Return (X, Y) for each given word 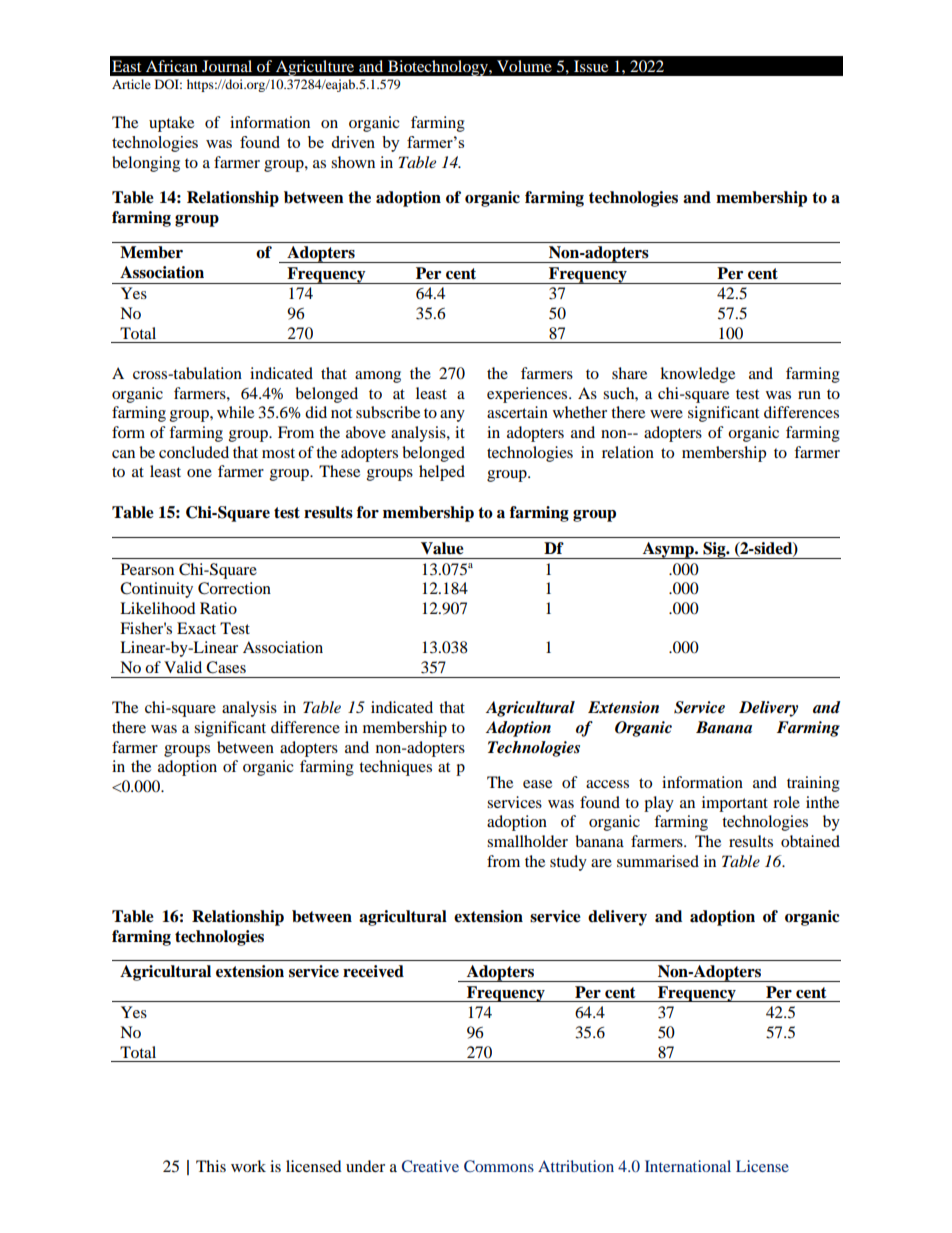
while (235, 412)
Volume (524, 66)
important (735, 804)
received (373, 971)
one (199, 473)
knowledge (697, 375)
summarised (658, 861)
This (211, 1166)
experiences (528, 395)
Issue (591, 66)
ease (537, 784)
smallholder (527, 841)
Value (442, 548)
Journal (227, 66)
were (666, 414)
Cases (226, 667)
